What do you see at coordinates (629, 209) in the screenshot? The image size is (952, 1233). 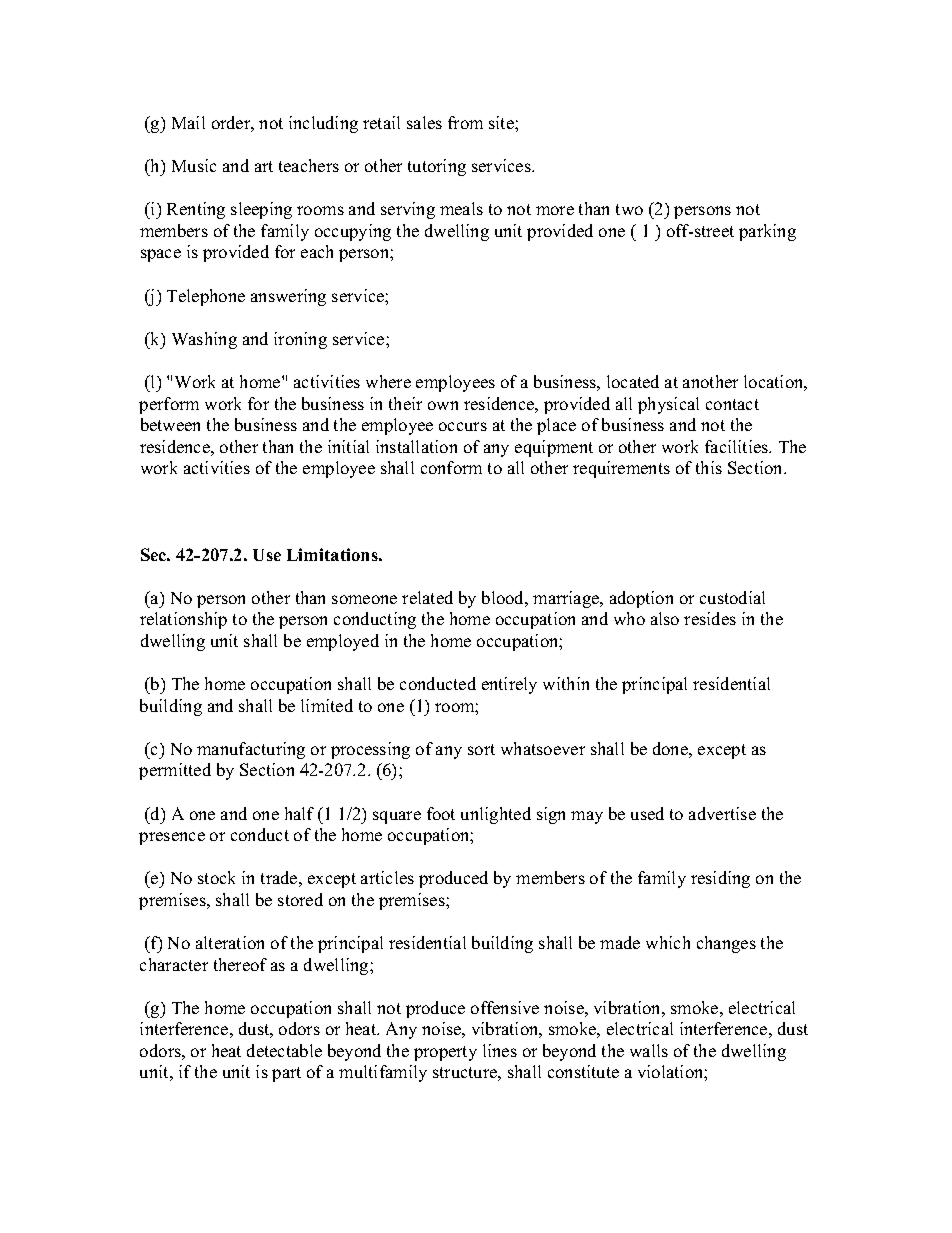 I see `two` at bounding box center [629, 209].
